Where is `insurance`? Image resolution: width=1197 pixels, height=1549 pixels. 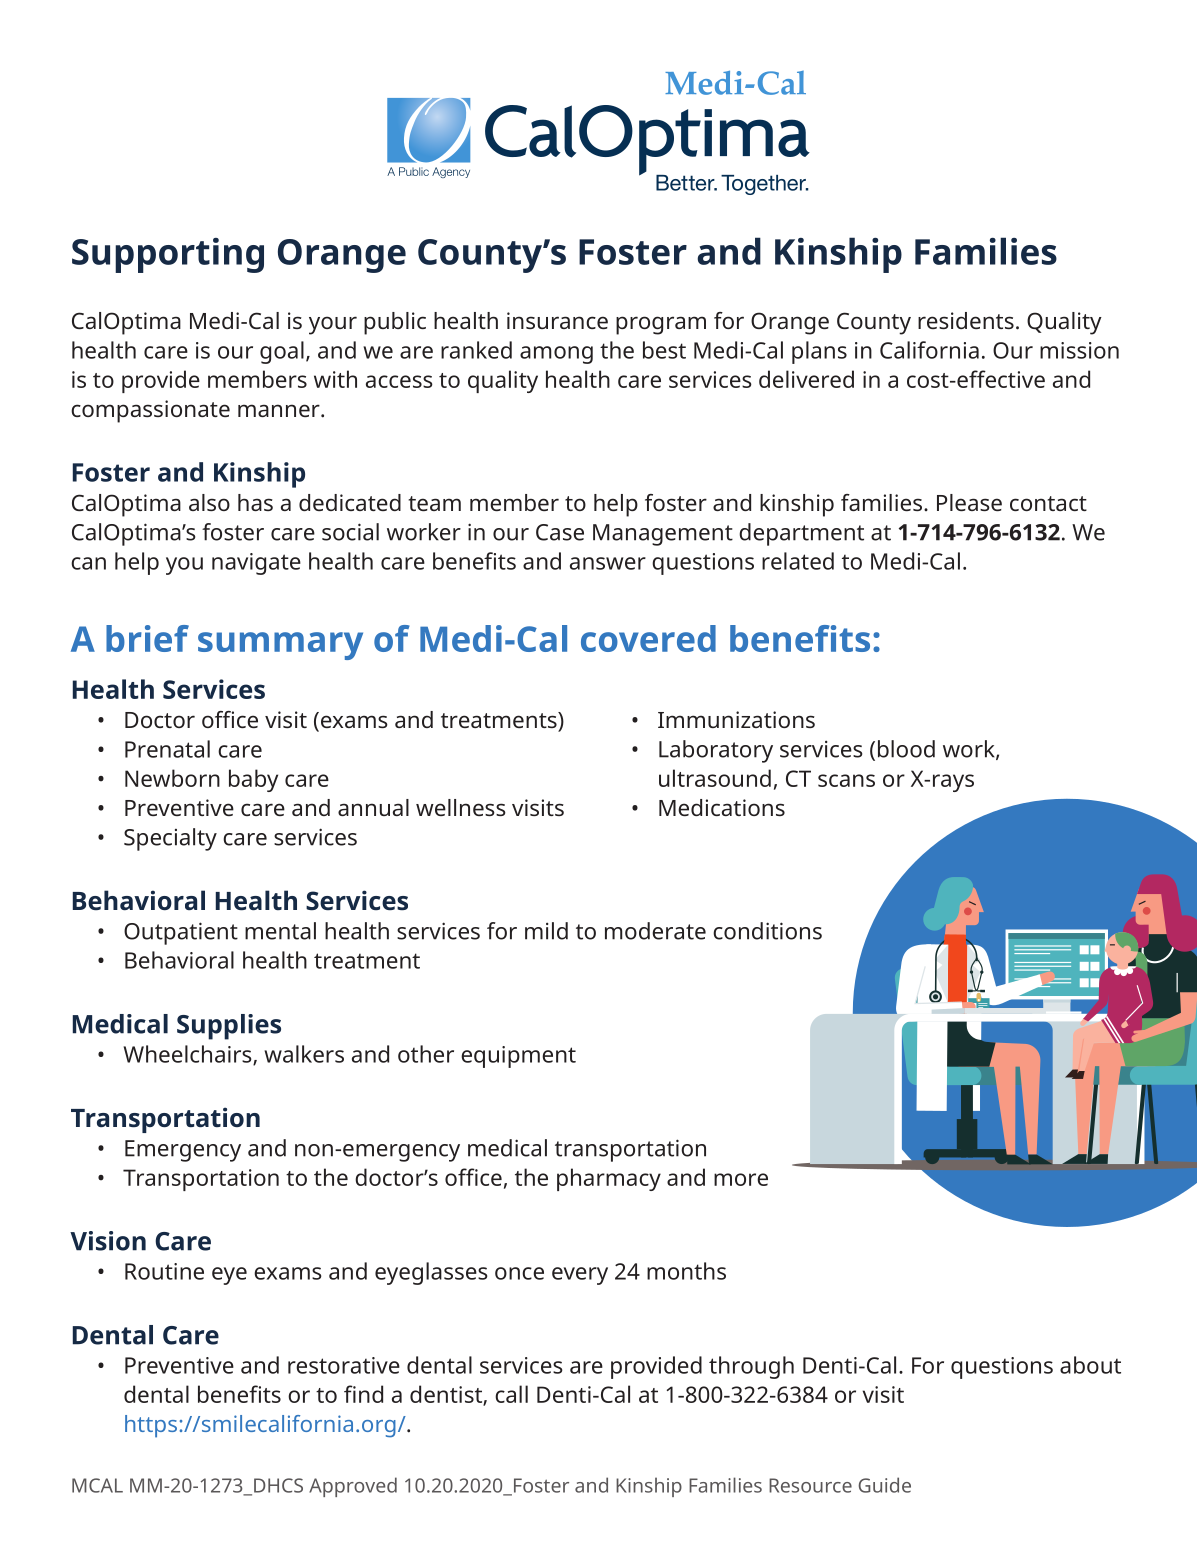
insurance is located at coordinates (557, 320).
